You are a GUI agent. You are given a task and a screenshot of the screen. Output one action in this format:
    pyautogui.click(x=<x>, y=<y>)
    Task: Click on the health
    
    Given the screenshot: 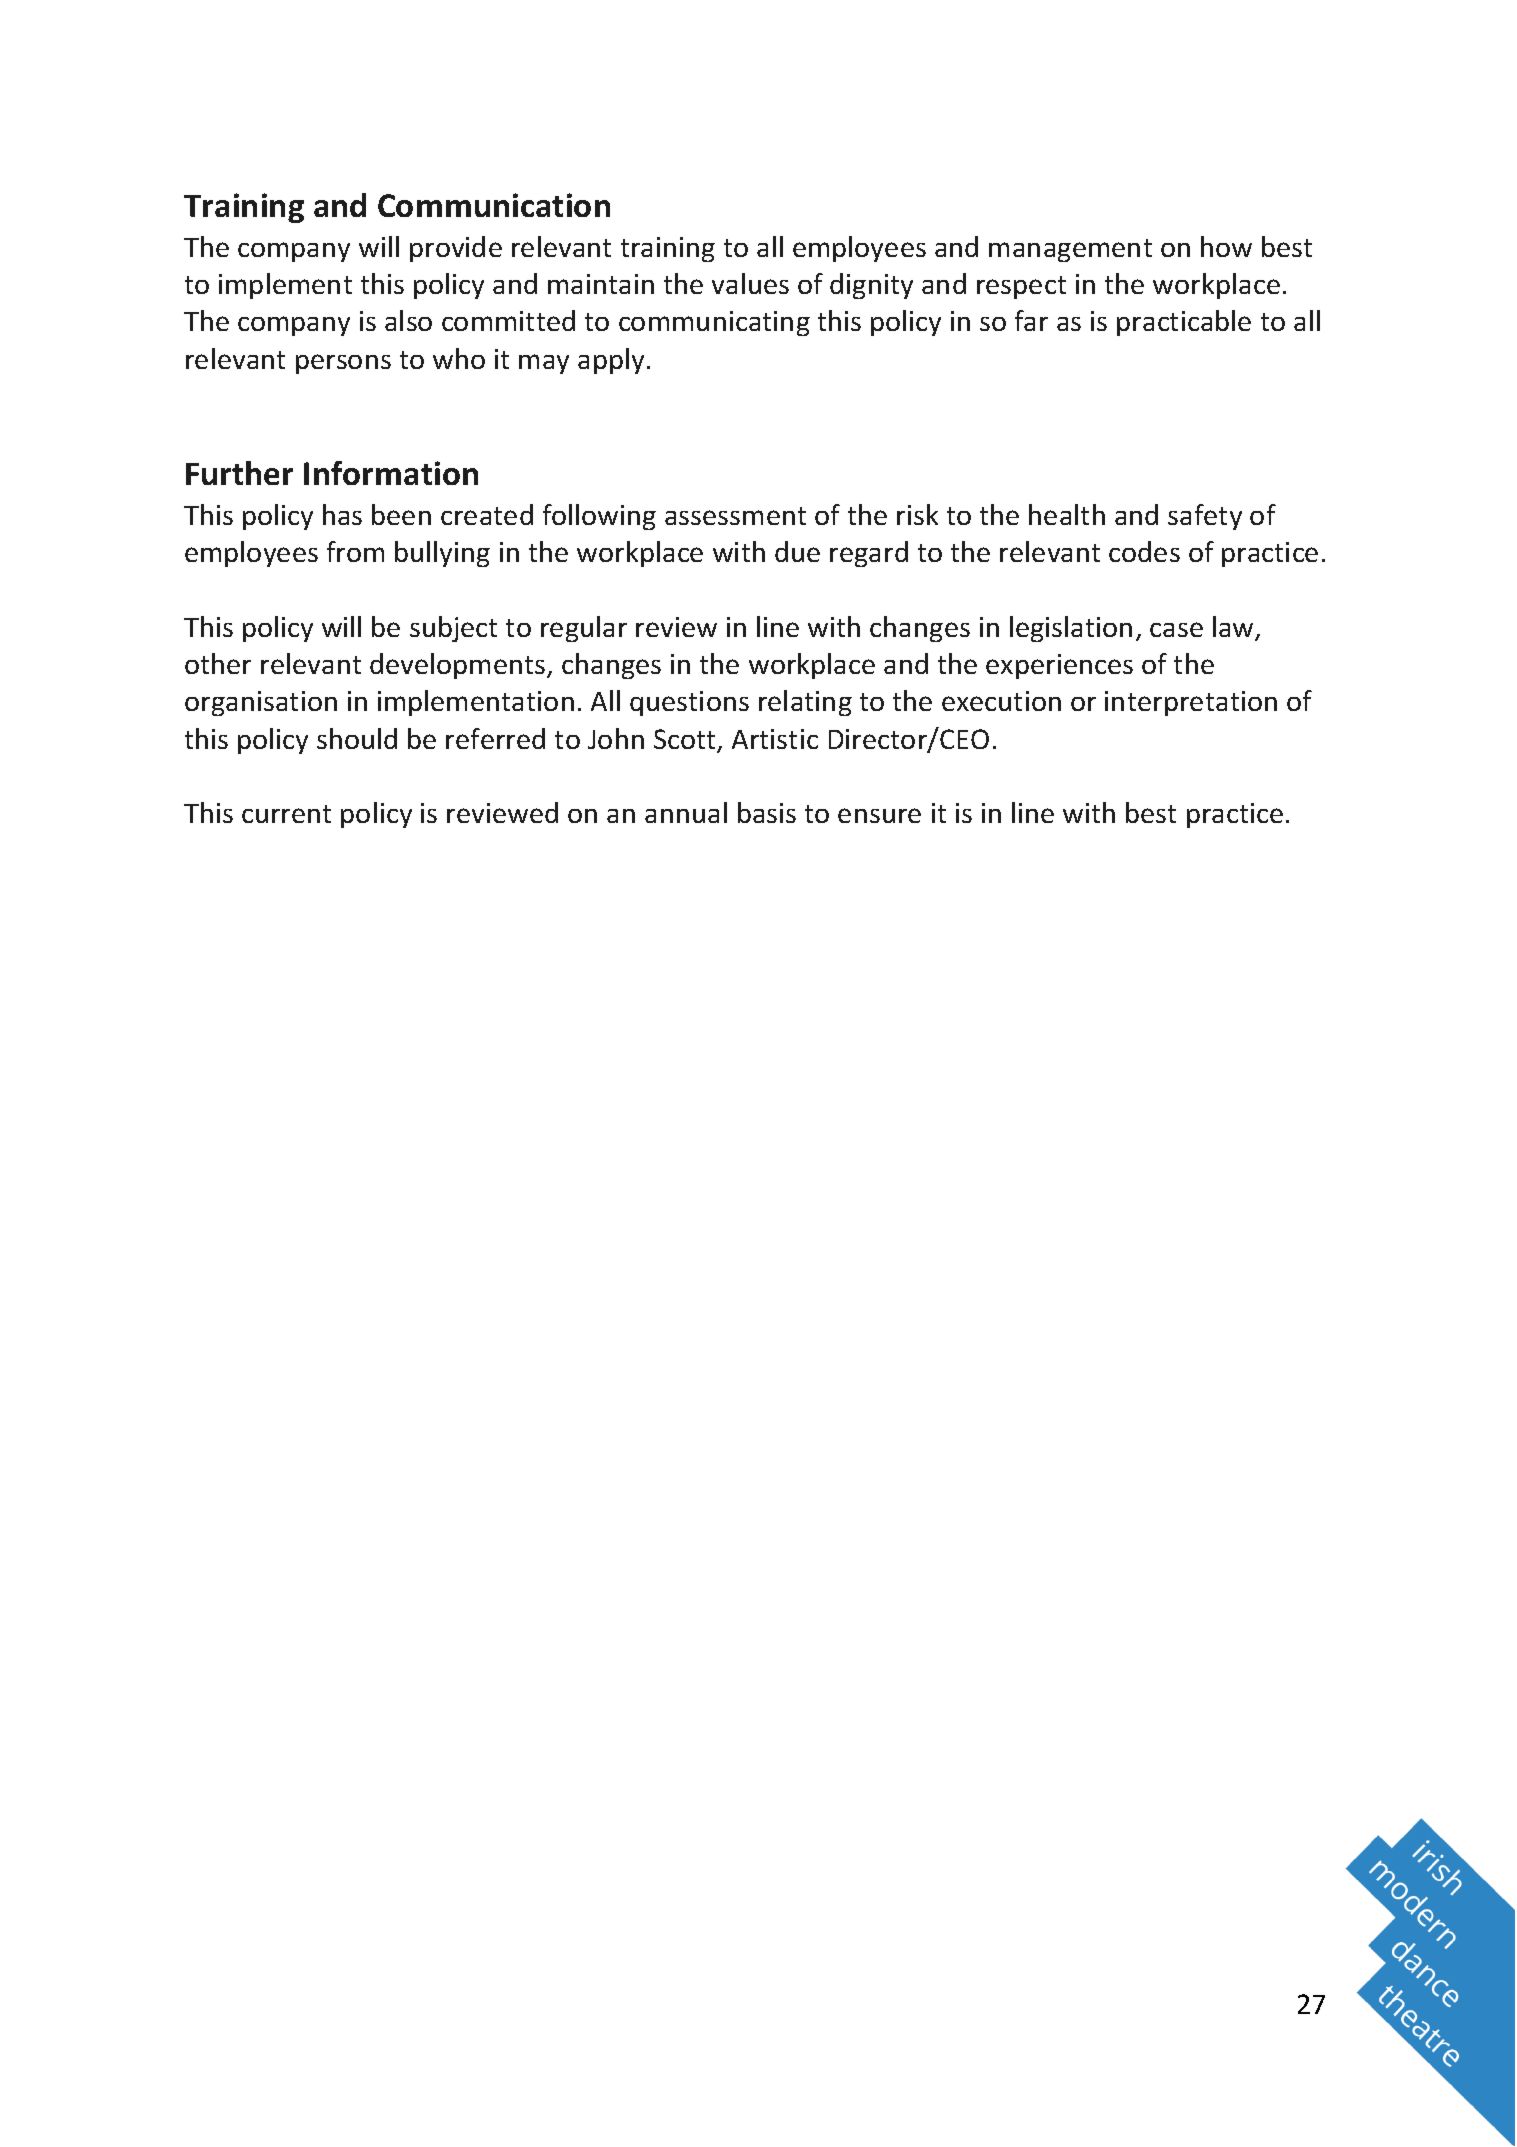 What is the action you would take?
    pyautogui.click(x=1067, y=514)
